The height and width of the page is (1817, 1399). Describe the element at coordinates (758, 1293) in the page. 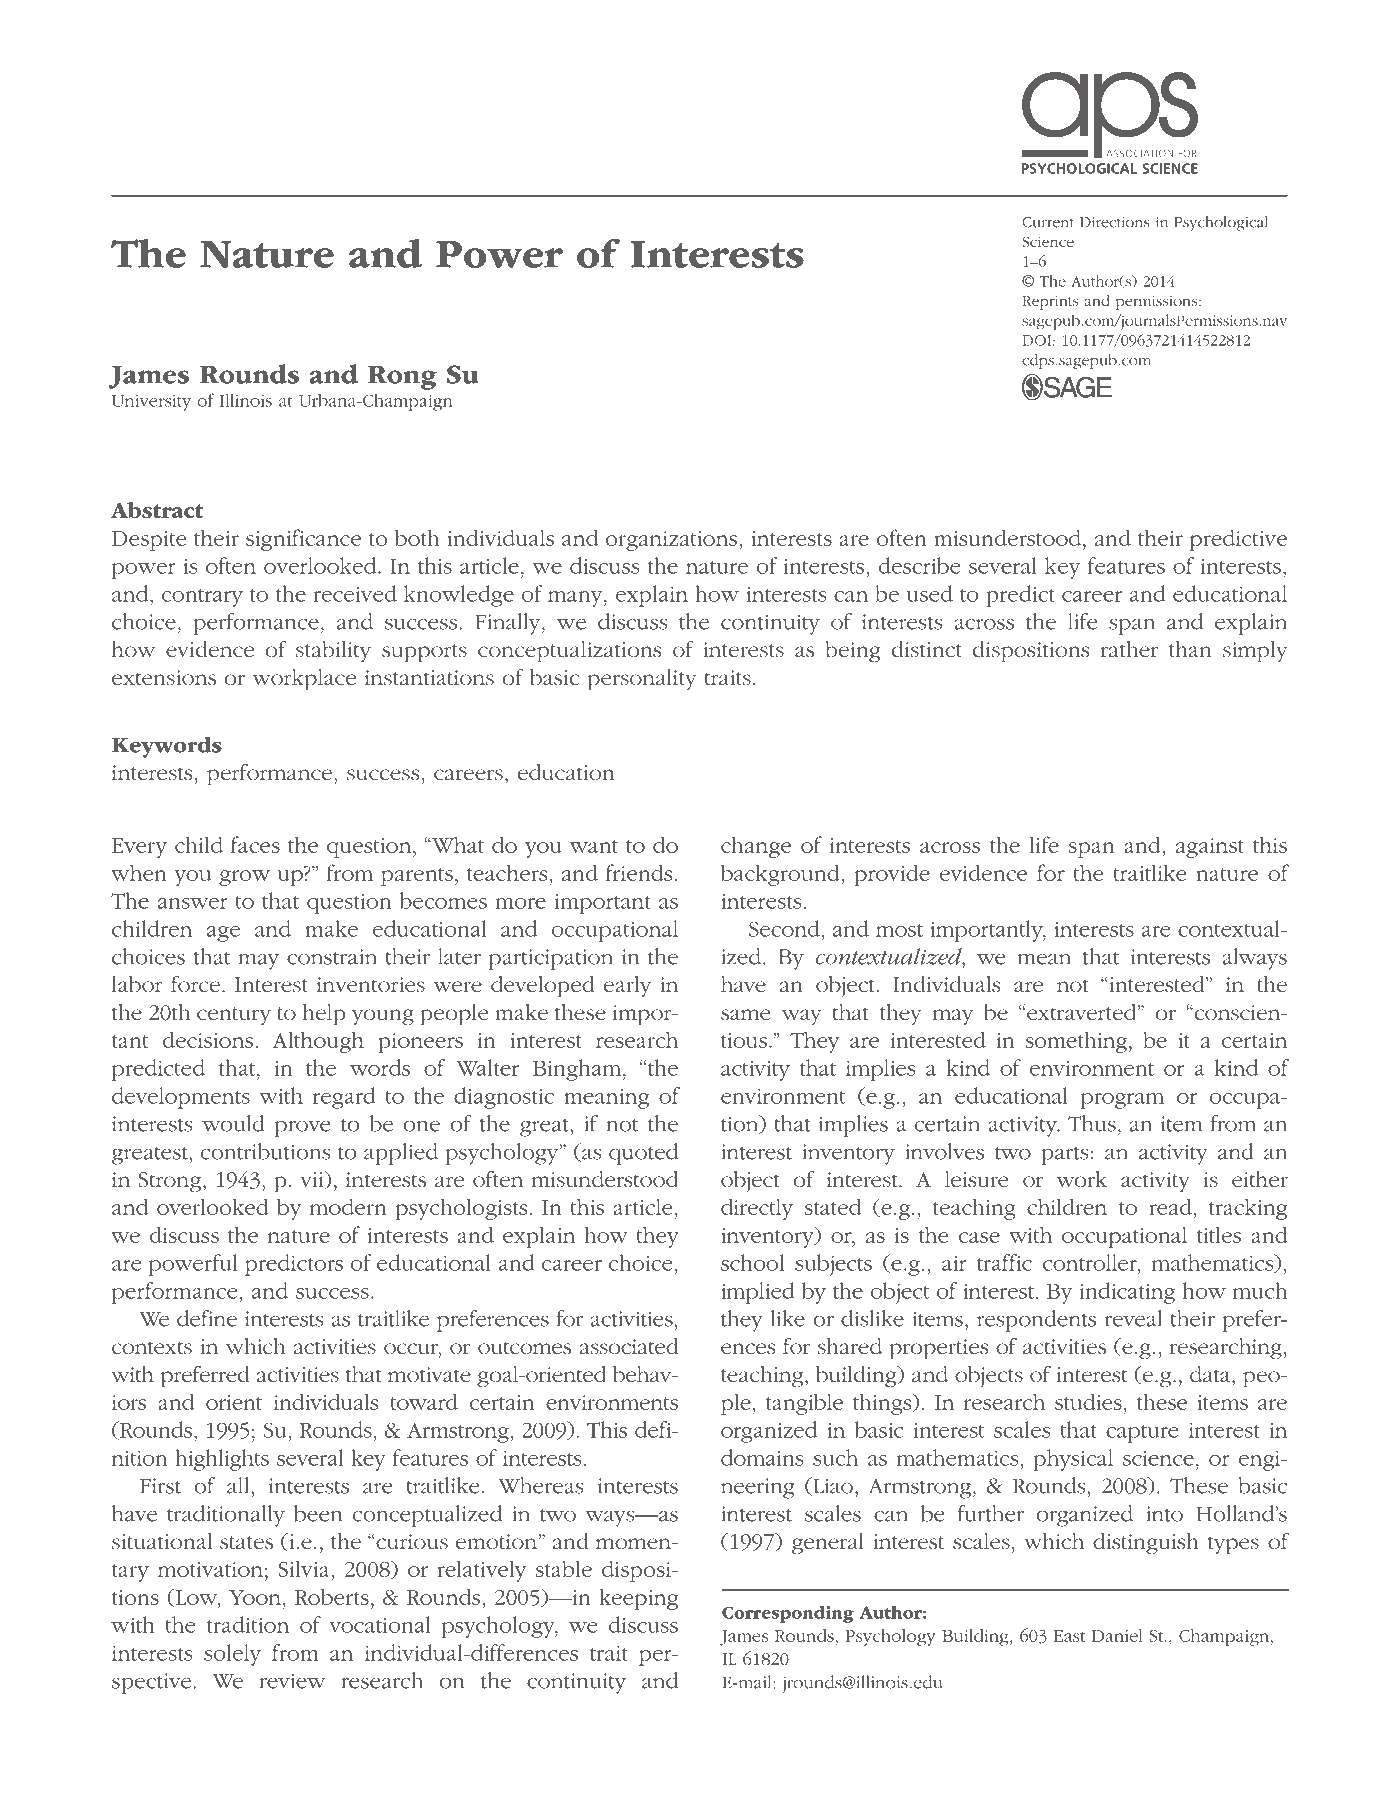

I see `implied` at that location.
